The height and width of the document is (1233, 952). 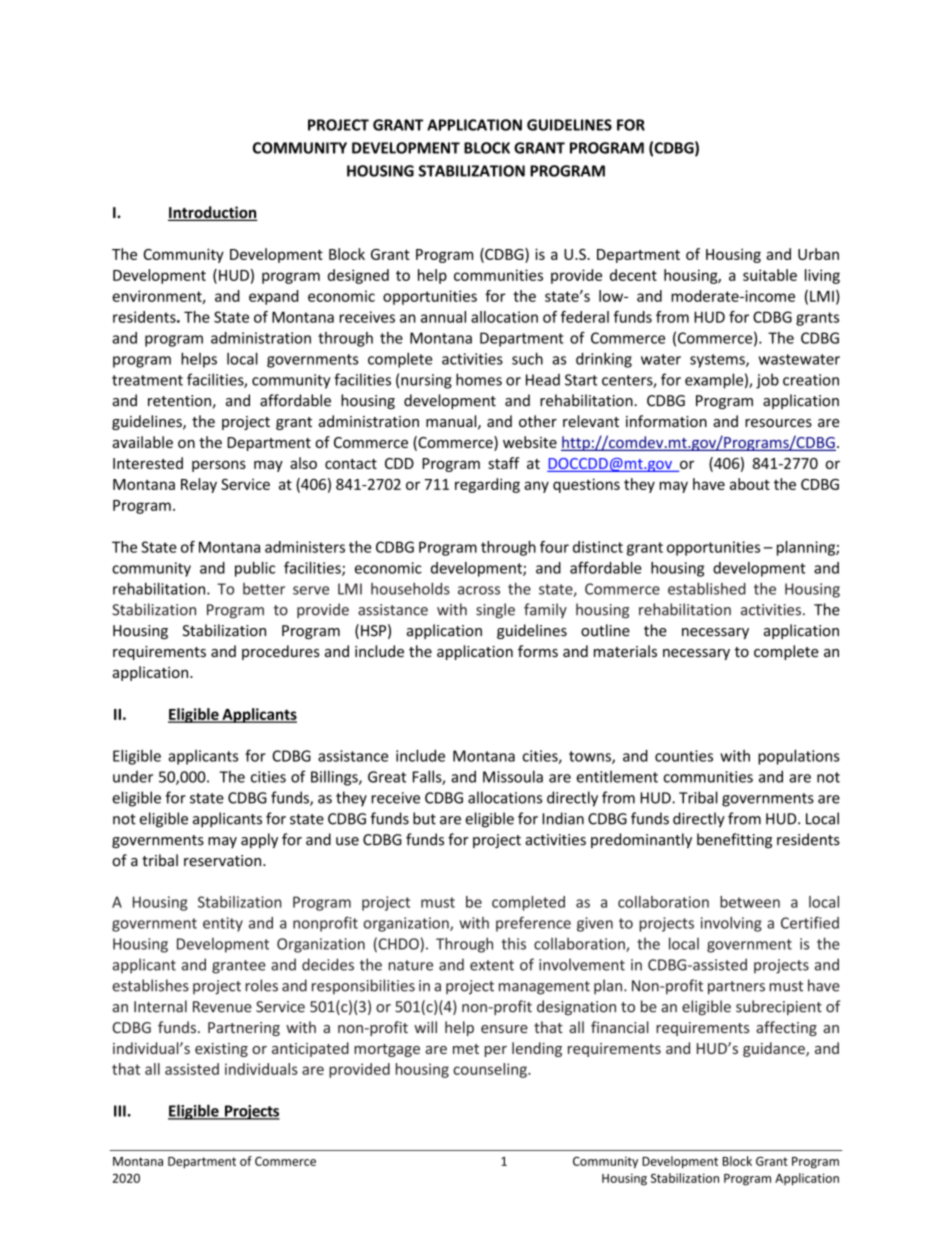 What do you see at coordinates (424, 818) in the document?
I see `but` at bounding box center [424, 818].
